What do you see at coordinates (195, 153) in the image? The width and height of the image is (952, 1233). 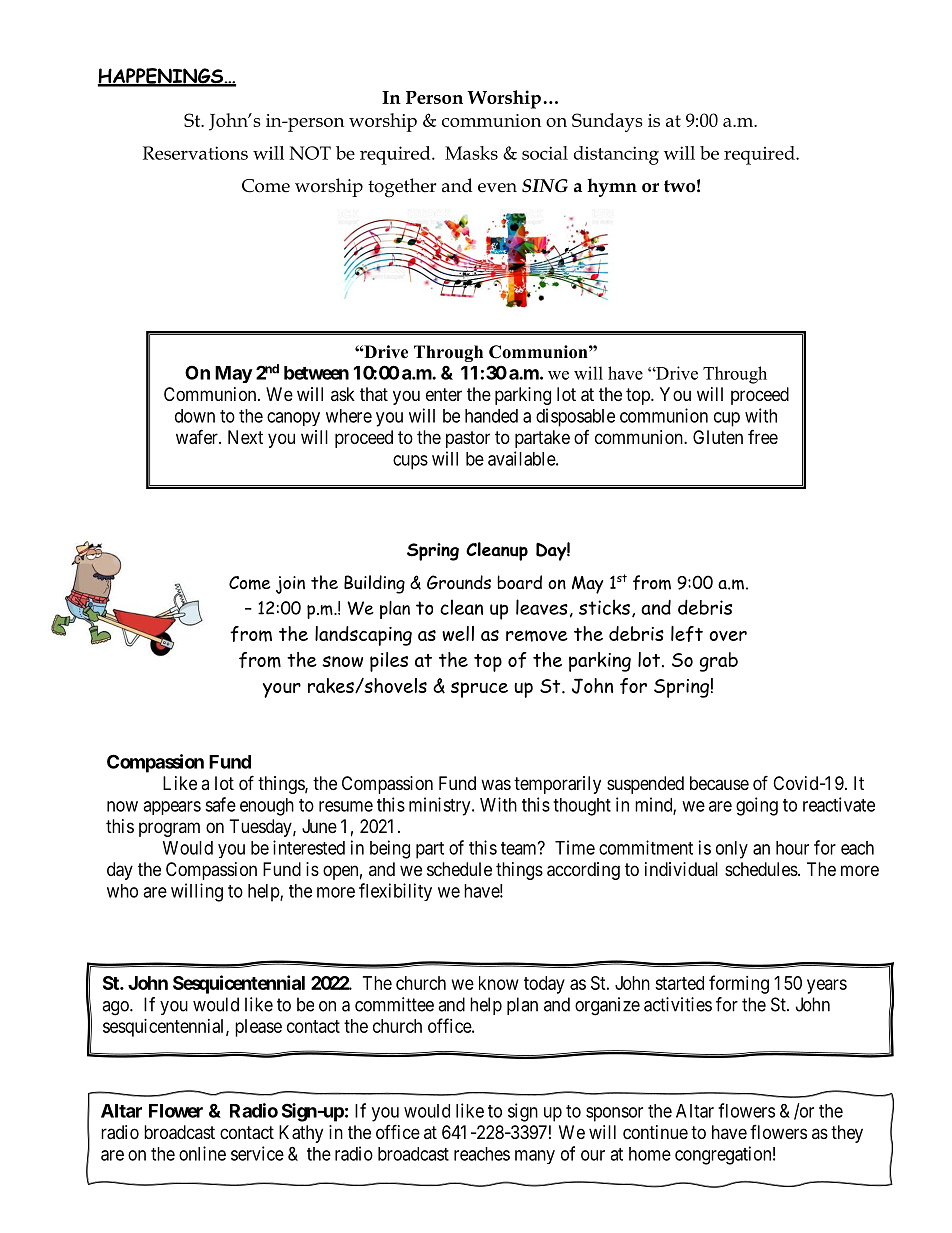 I see `Reservations` at bounding box center [195, 153].
